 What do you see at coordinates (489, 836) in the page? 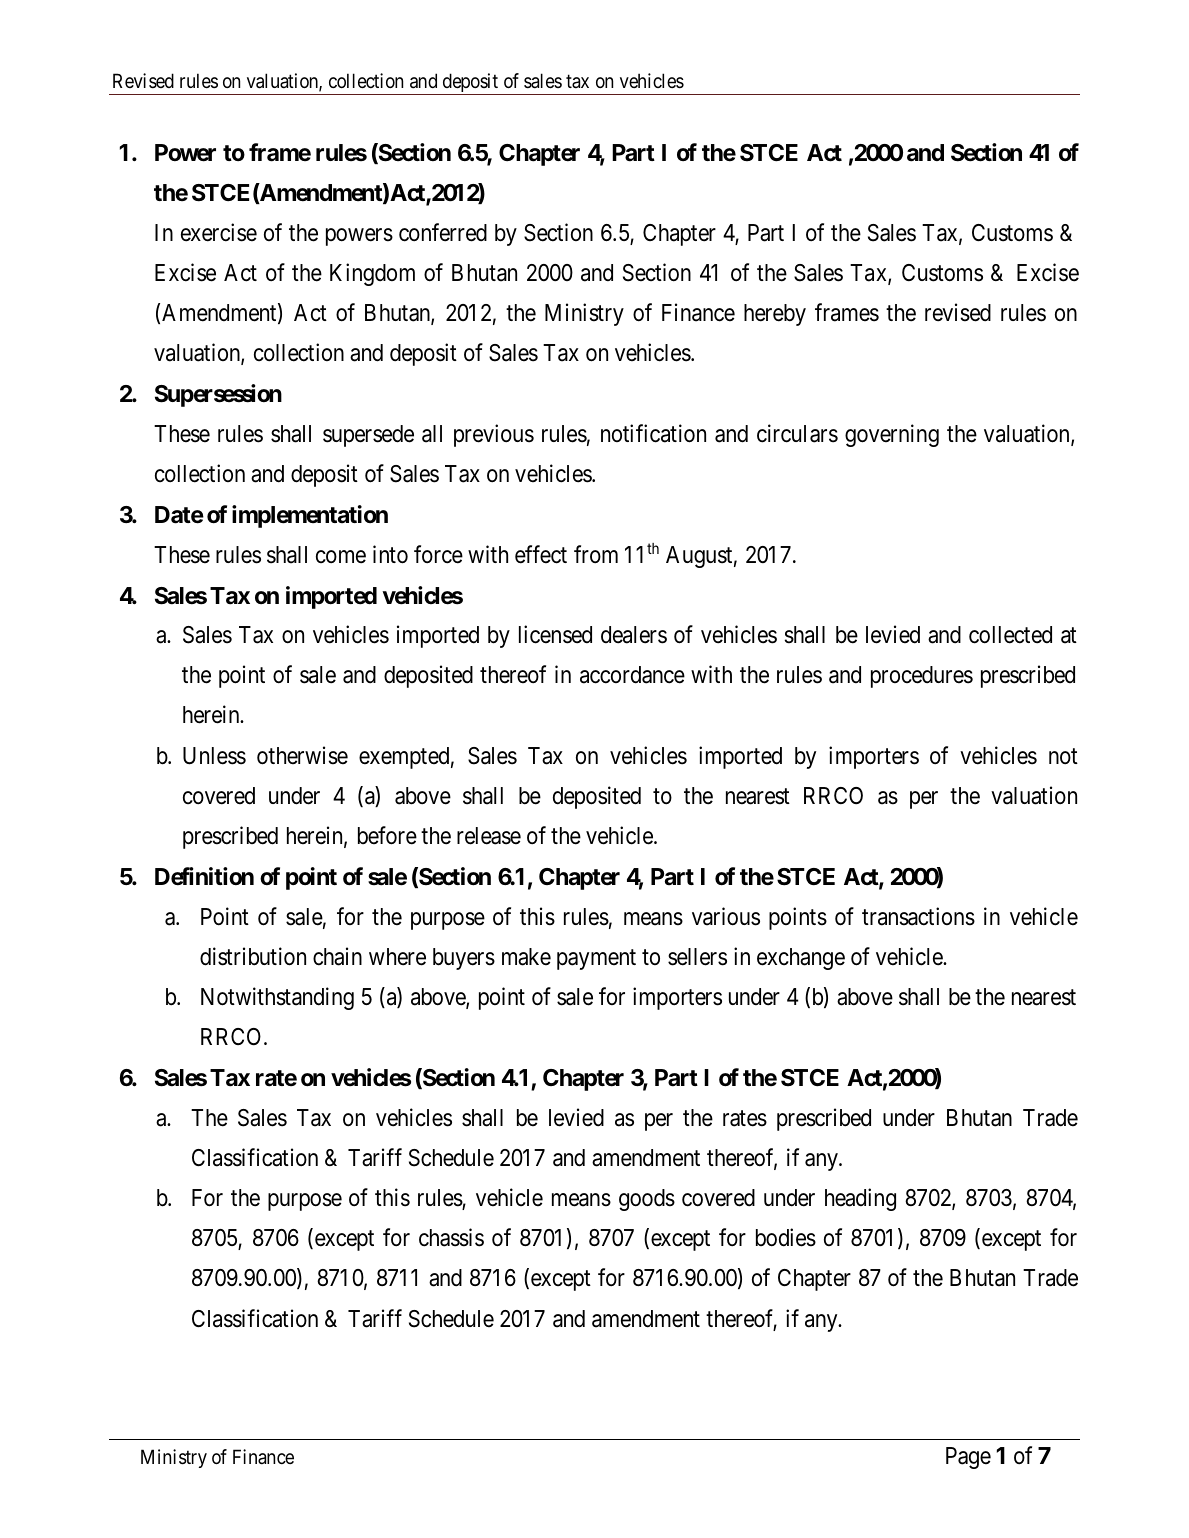
I see `release` at bounding box center [489, 836].
